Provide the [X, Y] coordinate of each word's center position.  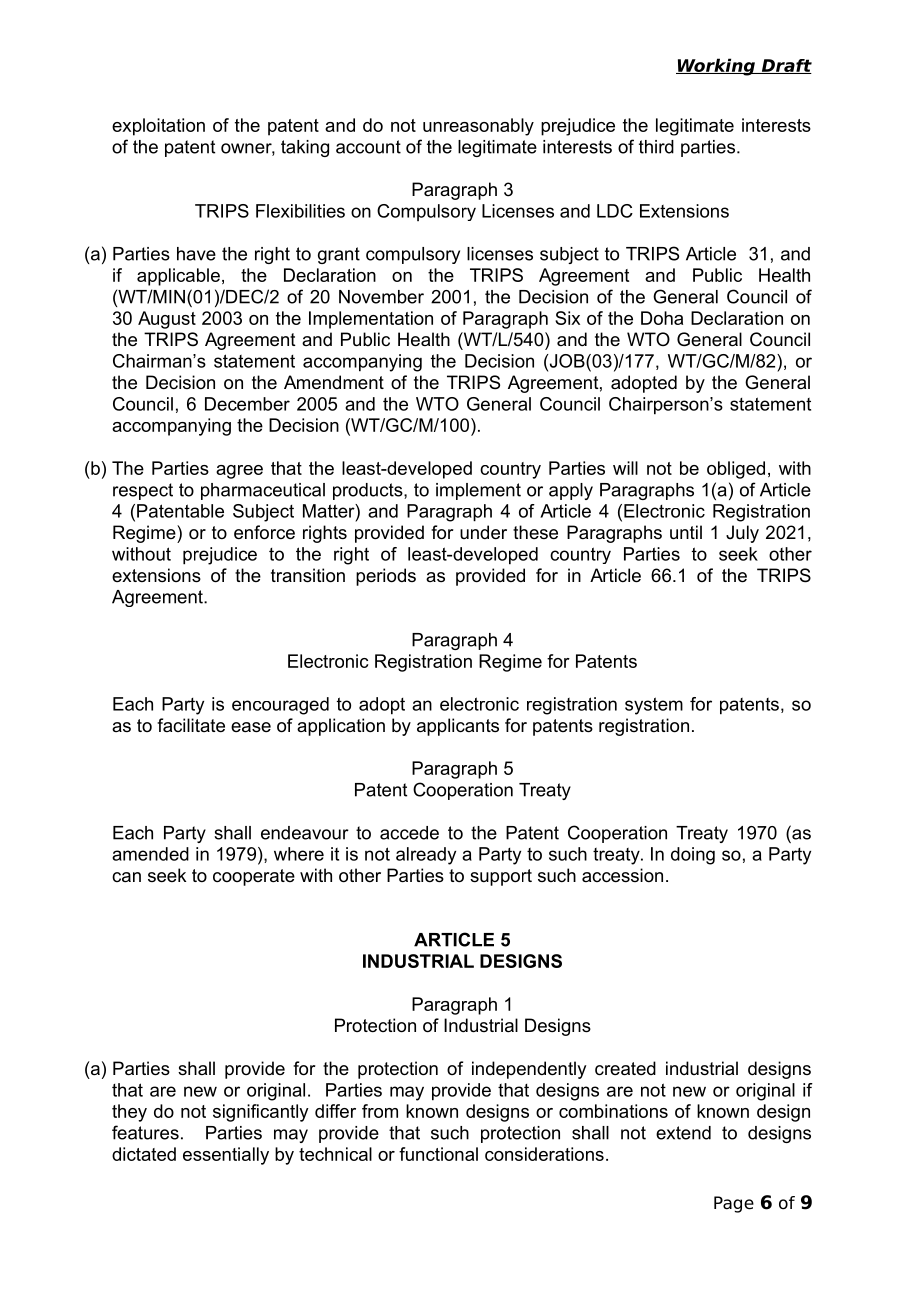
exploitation [158, 127]
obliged [736, 470]
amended [150, 854]
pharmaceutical [263, 491]
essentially [226, 1156]
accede [409, 833]
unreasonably [478, 127]
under [483, 532]
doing [693, 856]
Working [716, 67]
